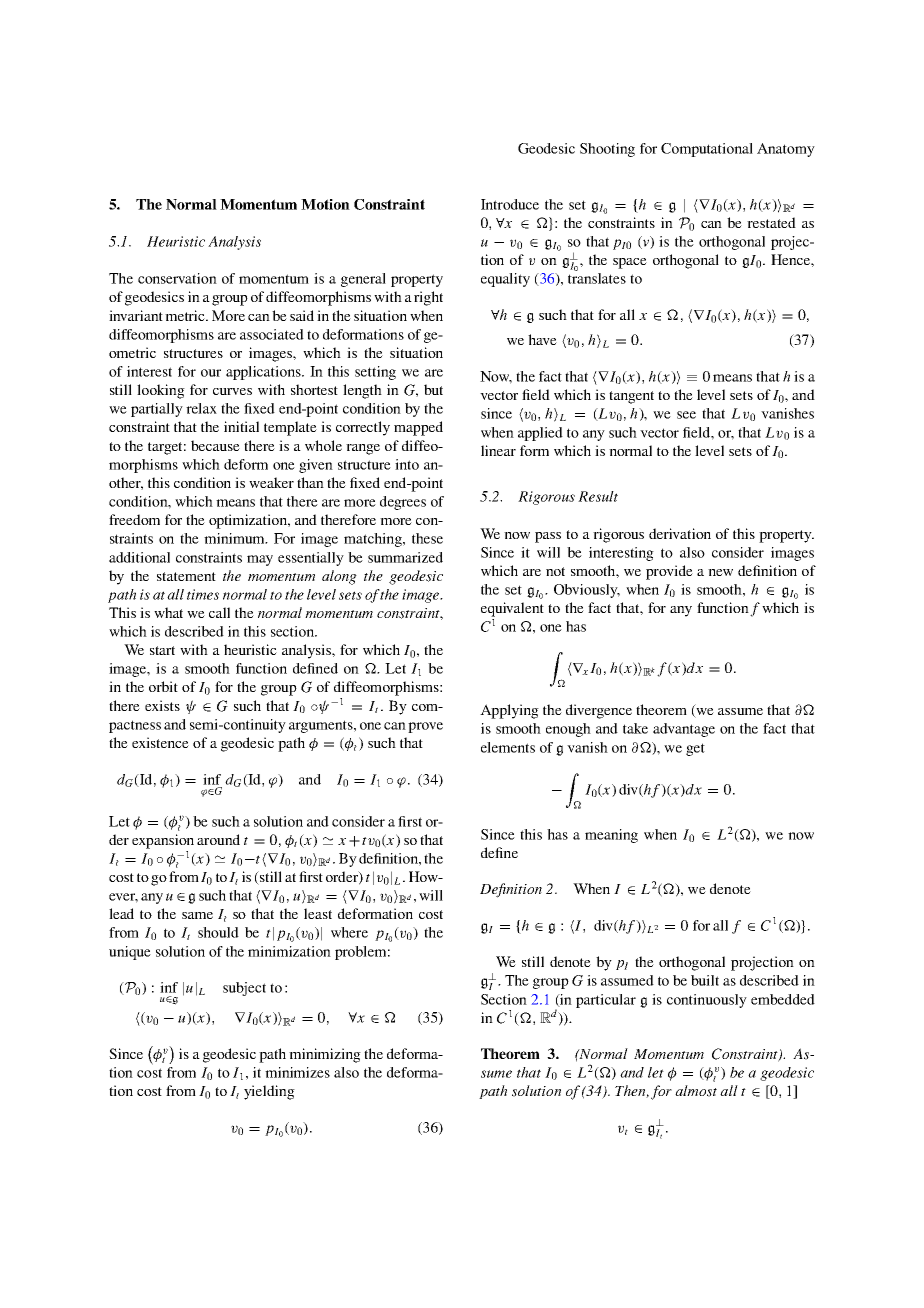 This screenshot has height=1308, width=924. What do you see at coordinates (508, 747) in the screenshot?
I see `elements` at bounding box center [508, 747].
